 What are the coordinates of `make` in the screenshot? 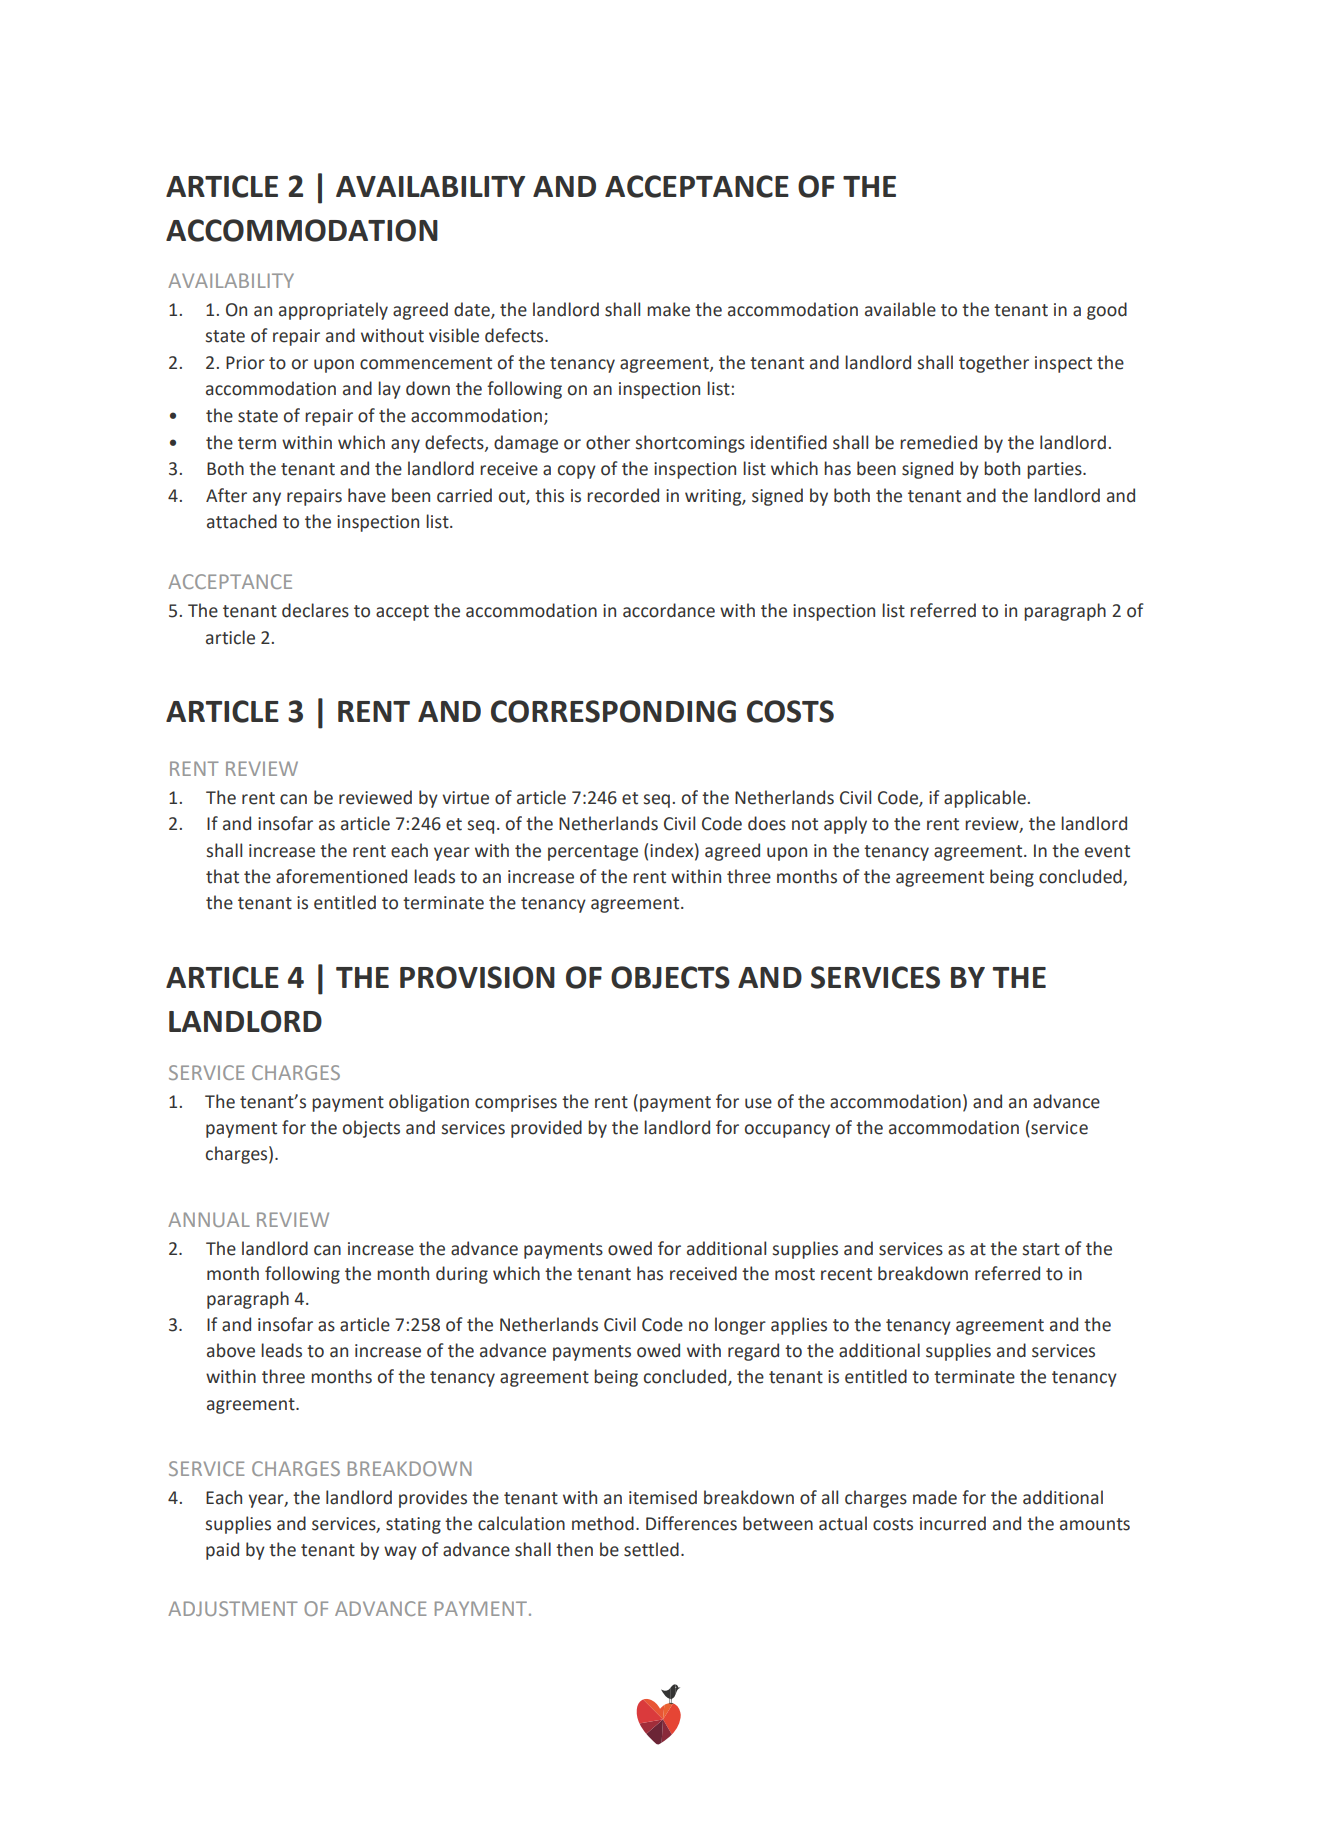 It's located at (668, 309).
